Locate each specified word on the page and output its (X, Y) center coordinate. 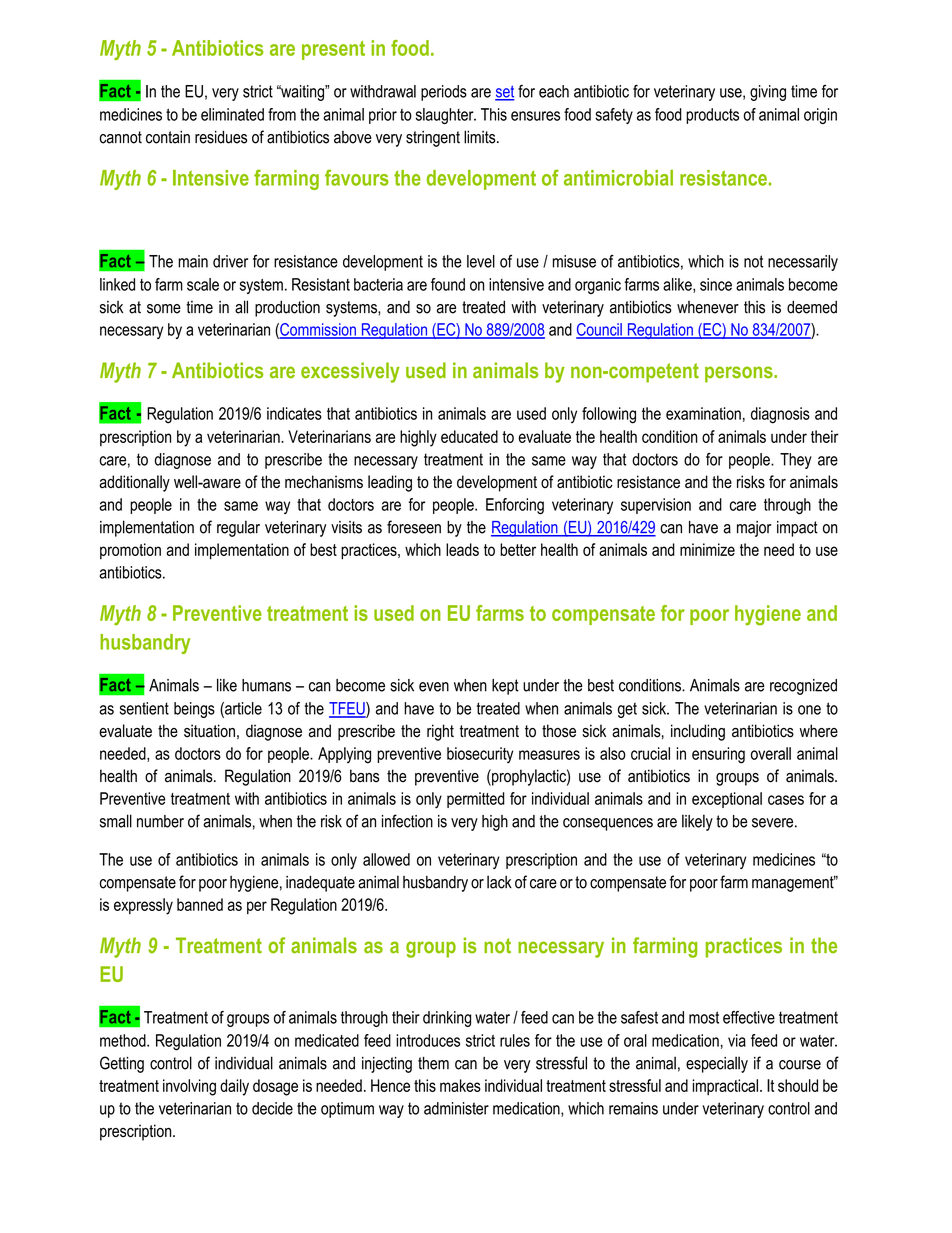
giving (768, 93)
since (716, 284)
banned (200, 904)
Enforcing (515, 506)
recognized (803, 687)
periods (444, 93)
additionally (134, 483)
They (796, 461)
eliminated (232, 114)
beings (194, 710)
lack (499, 882)
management (794, 883)
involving (189, 1087)
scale (203, 284)
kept (505, 687)
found (448, 284)
